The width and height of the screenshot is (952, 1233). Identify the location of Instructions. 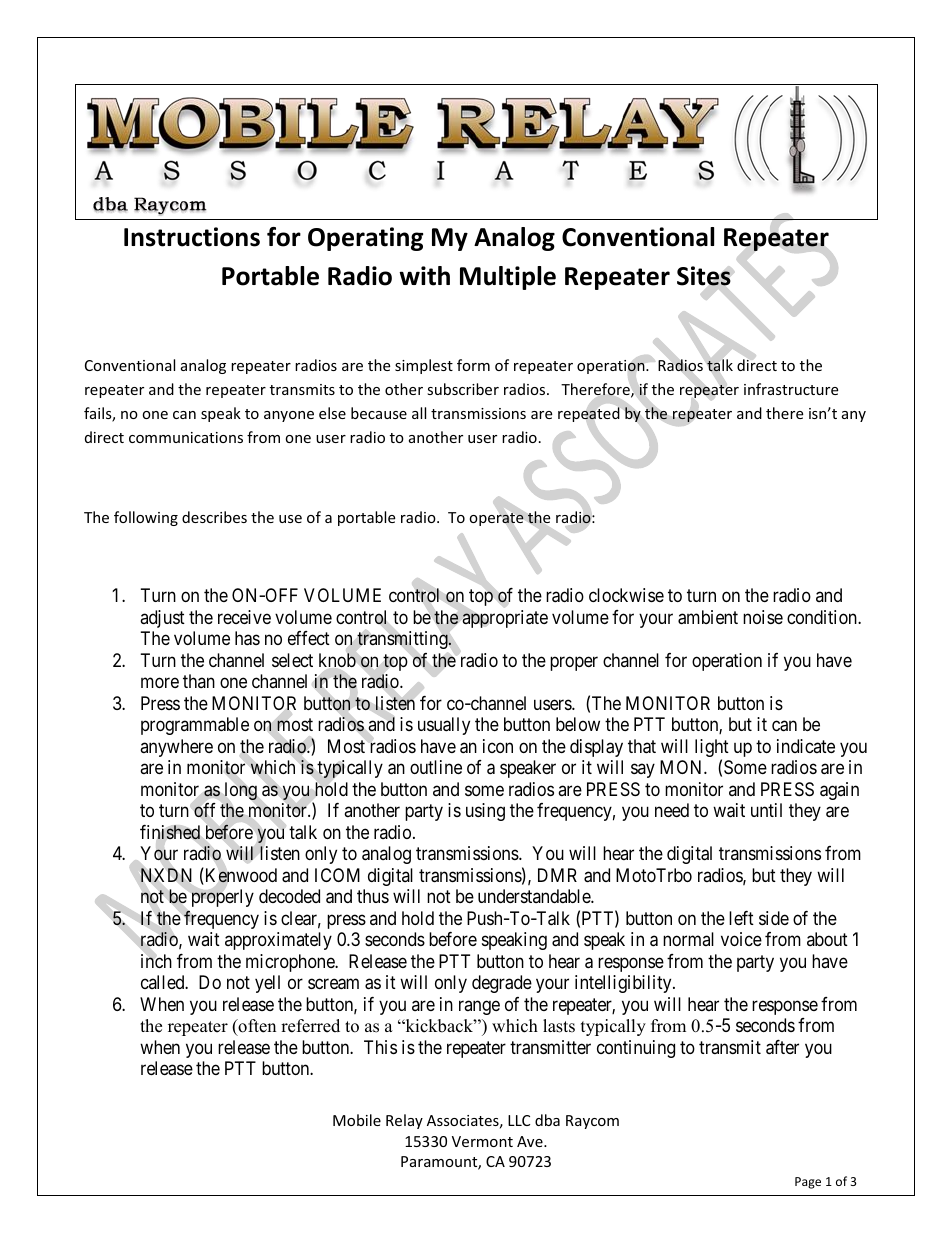
(192, 237).
